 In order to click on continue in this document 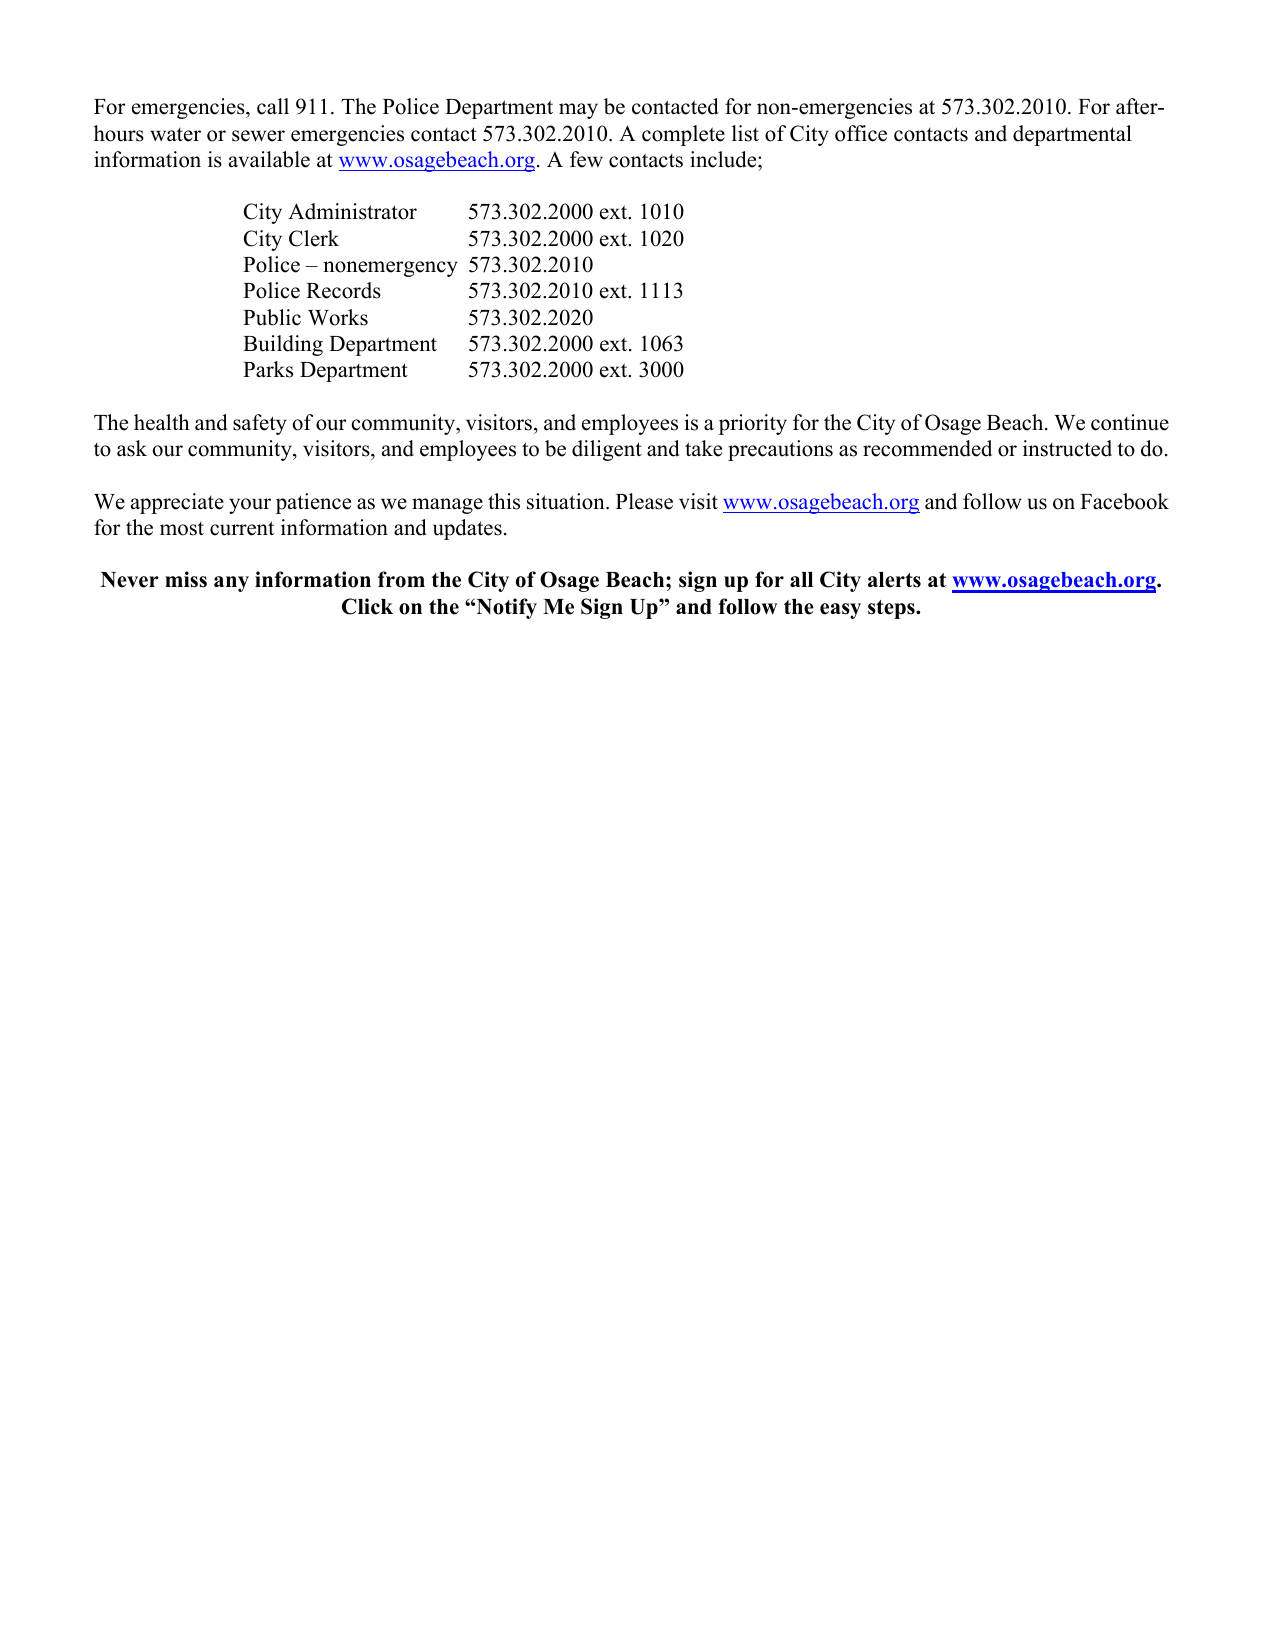, I will do `click(1130, 422)`.
